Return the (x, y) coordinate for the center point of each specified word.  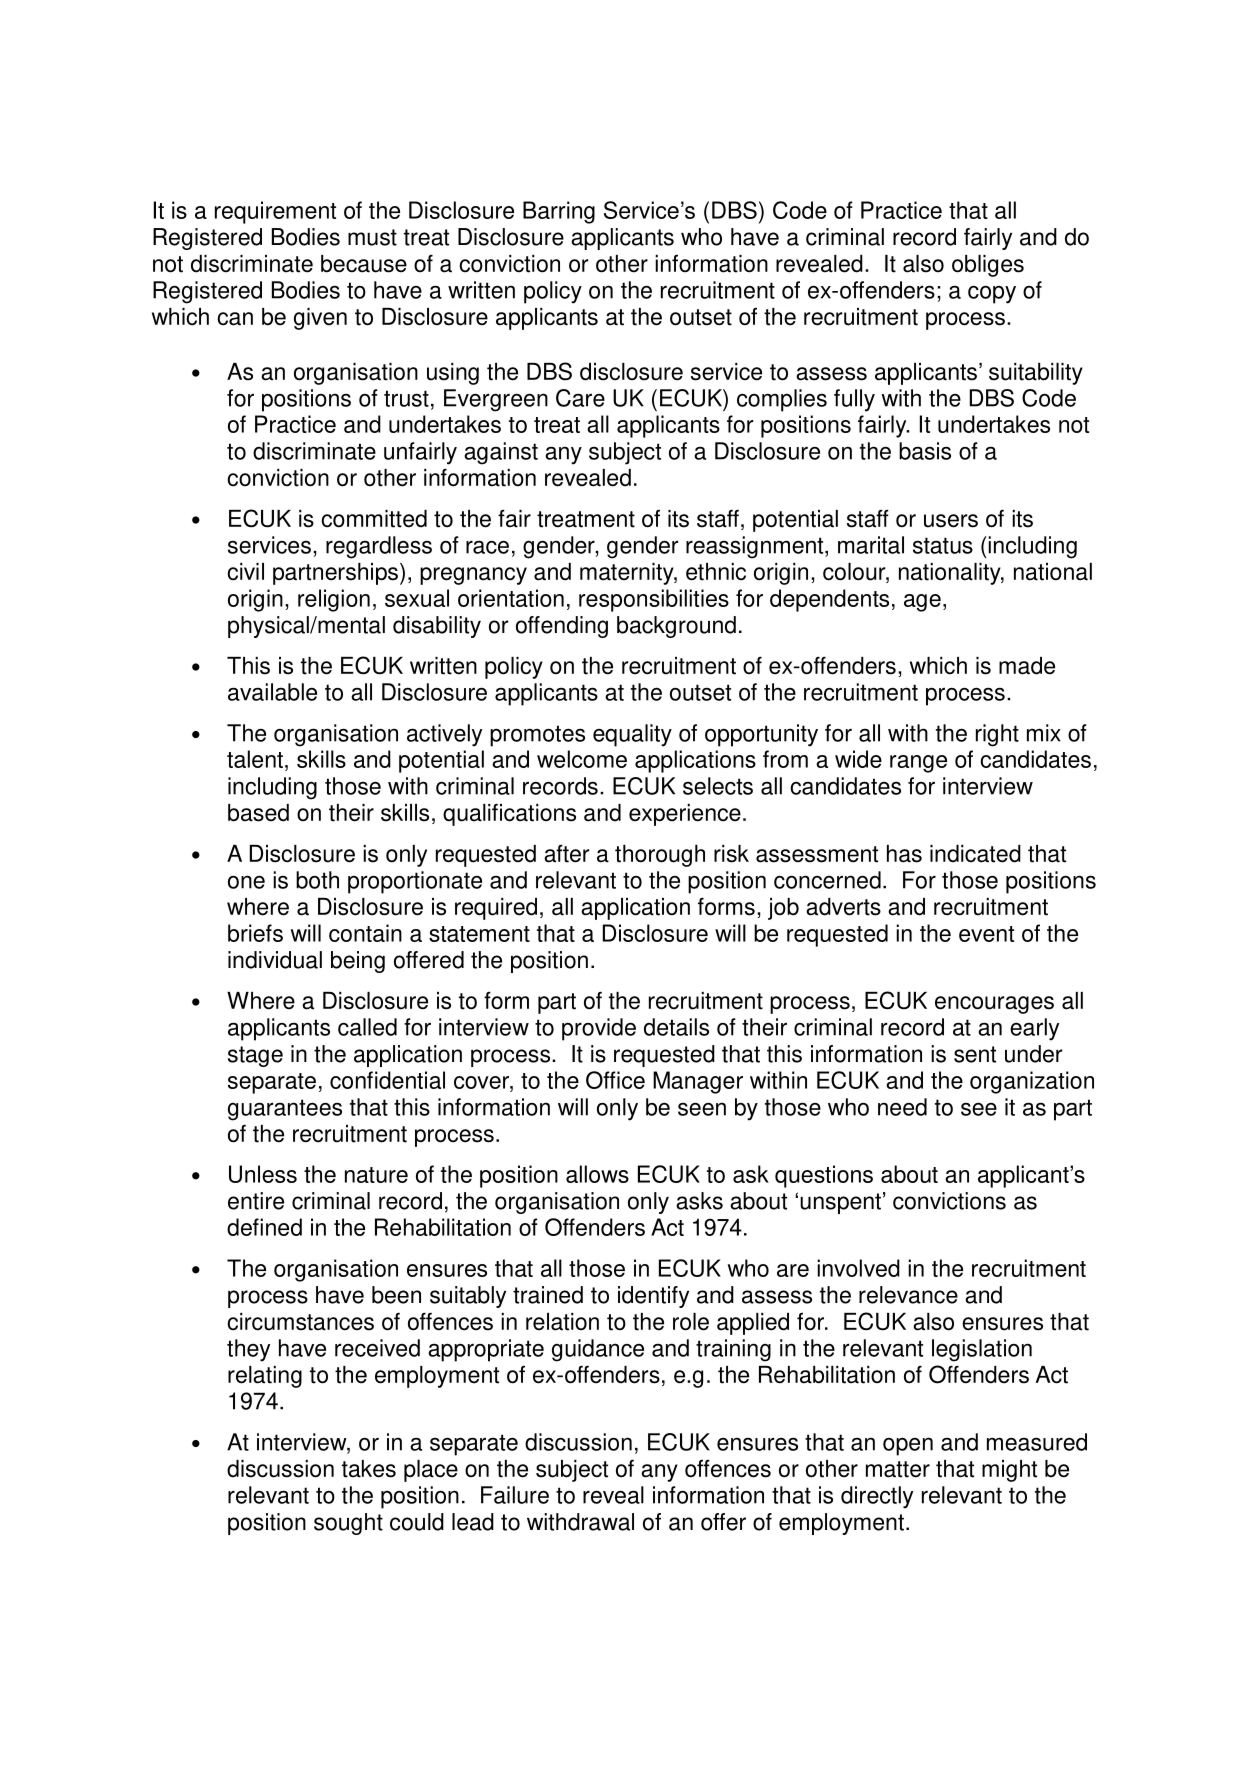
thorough (660, 856)
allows (597, 1174)
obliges (988, 266)
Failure (515, 1495)
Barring (559, 212)
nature (376, 1175)
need (902, 1107)
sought (348, 1524)
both (317, 880)
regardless (379, 547)
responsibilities (654, 600)
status (943, 545)
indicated (975, 854)
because (364, 264)
